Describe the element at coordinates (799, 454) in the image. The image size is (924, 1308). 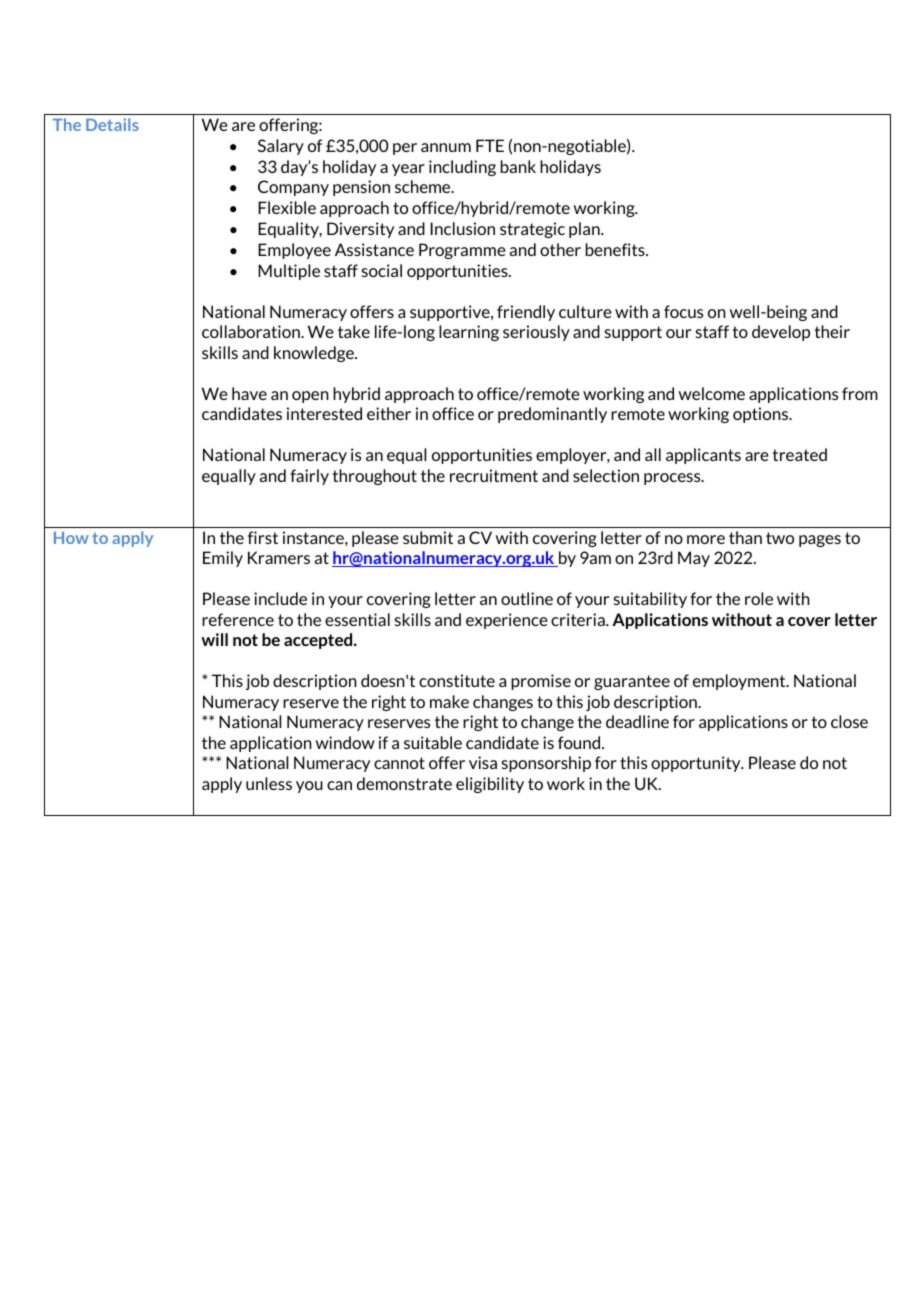
I see `treated` at that location.
